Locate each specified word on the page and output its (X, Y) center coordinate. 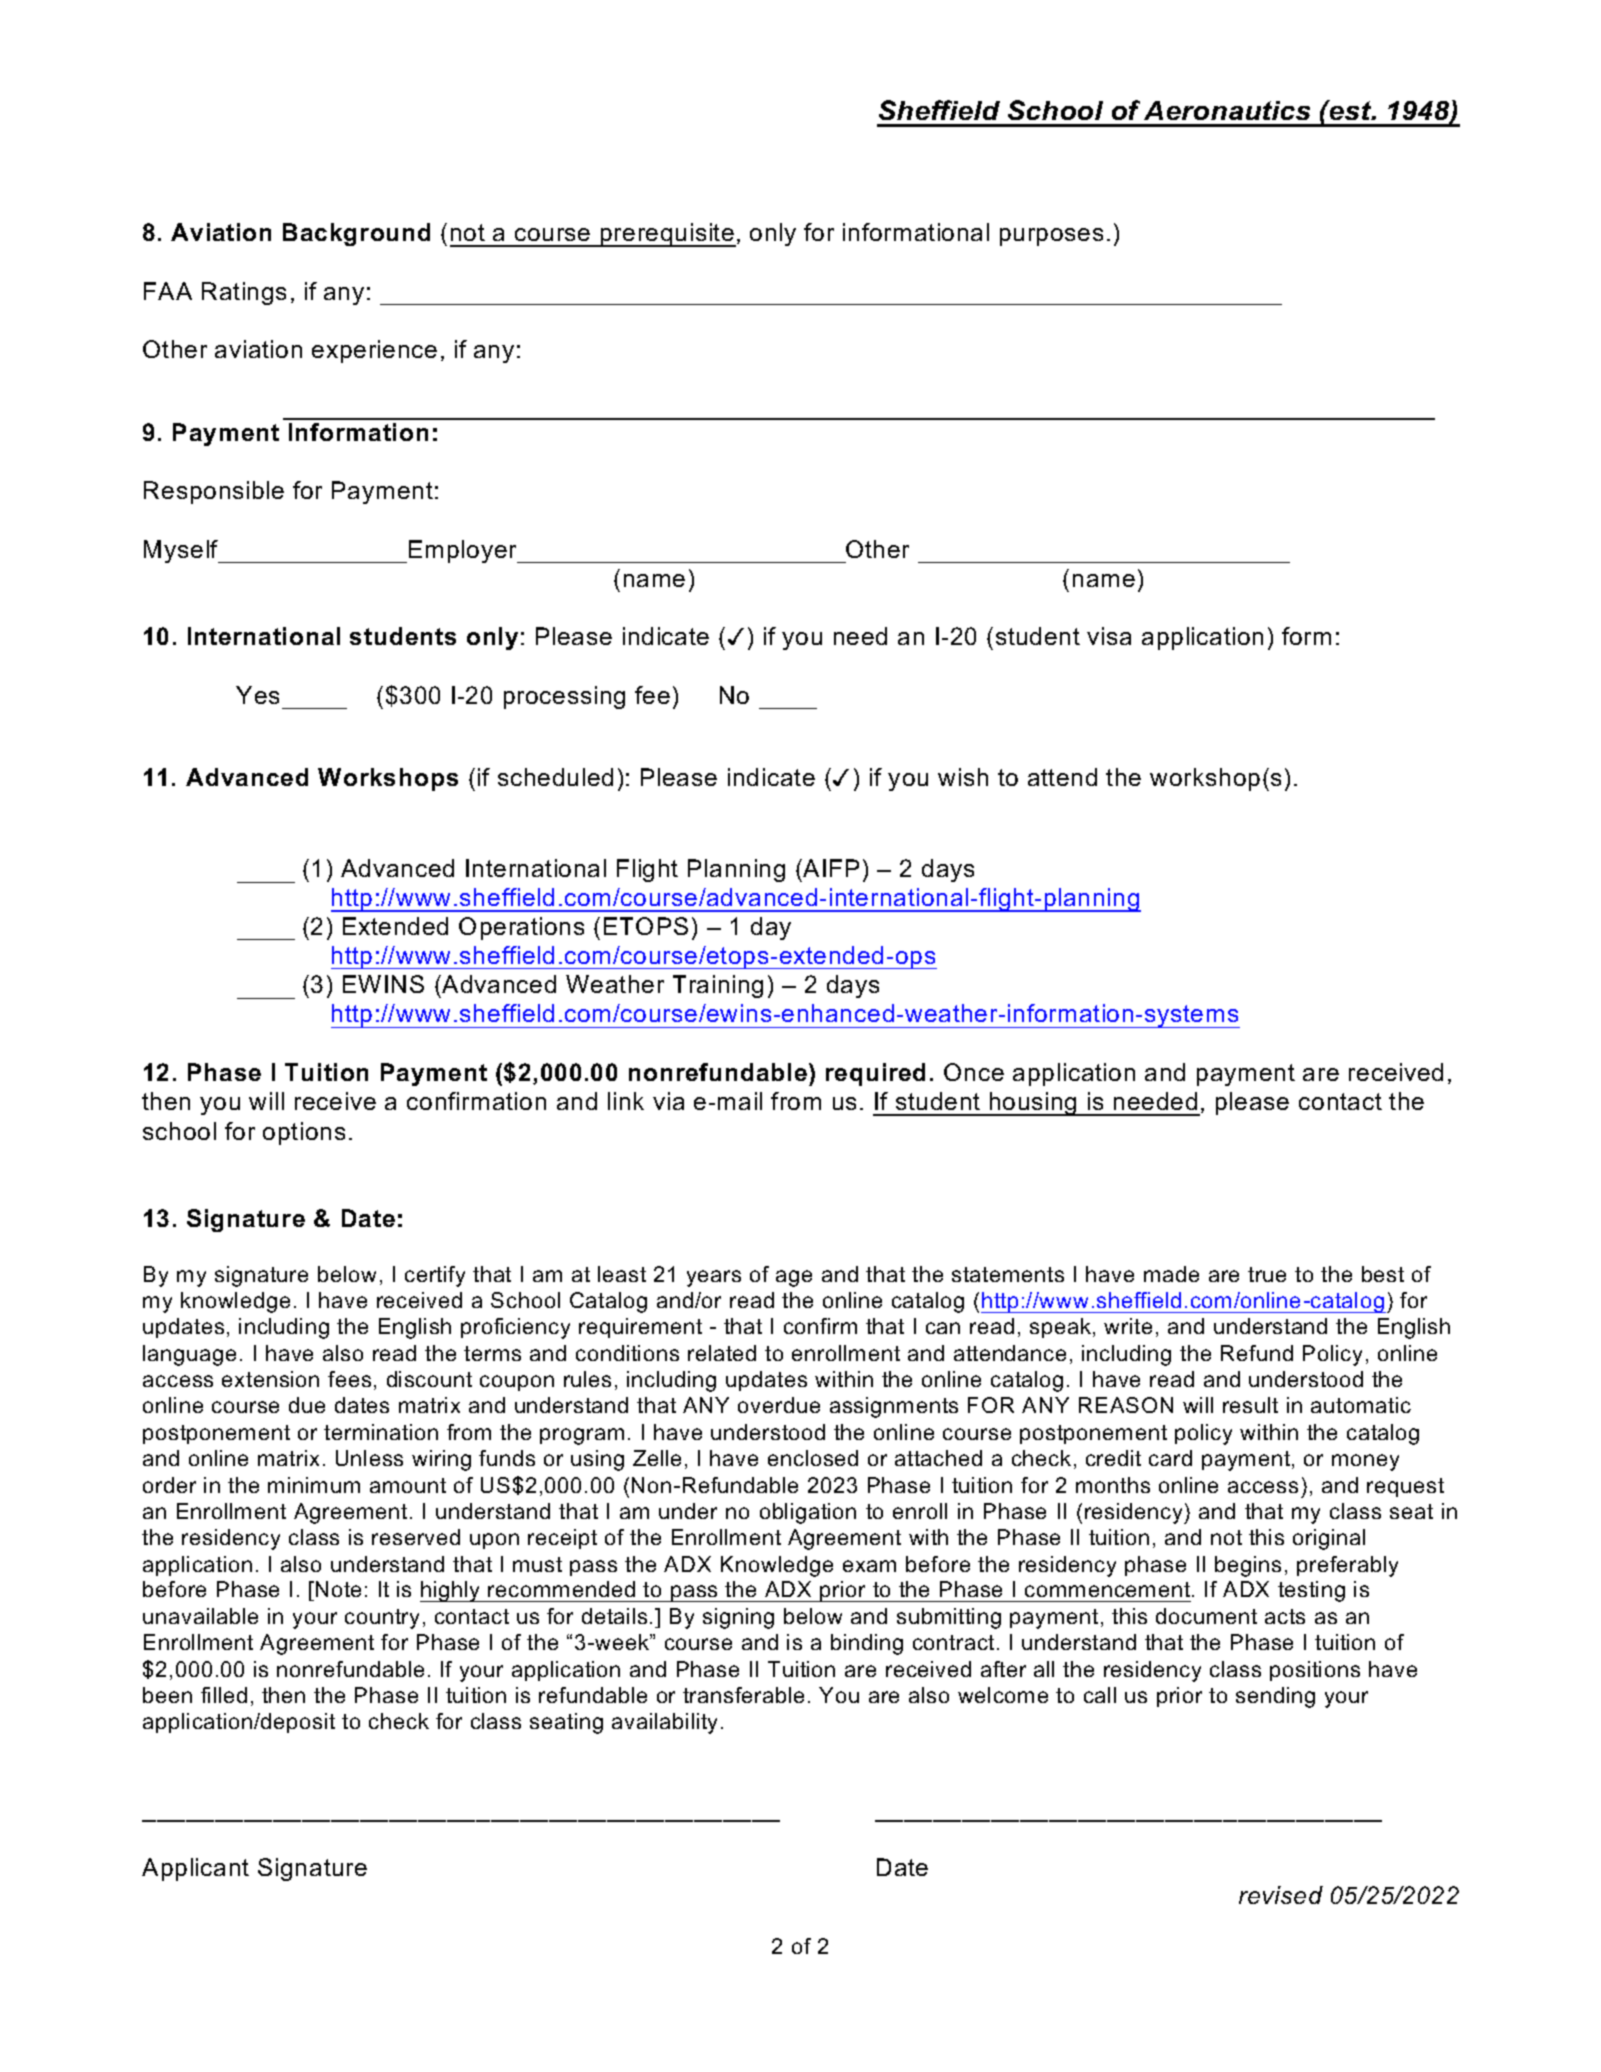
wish (963, 777)
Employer (464, 551)
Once (974, 1072)
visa (1109, 636)
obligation (808, 1513)
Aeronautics (1227, 110)
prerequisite (667, 235)
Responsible (214, 492)
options (304, 1133)
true (1267, 1274)
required (875, 1074)
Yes (257, 695)
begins (1248, 1566)
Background (356, 234)
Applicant (195, 1869)
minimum (314, 1485)
